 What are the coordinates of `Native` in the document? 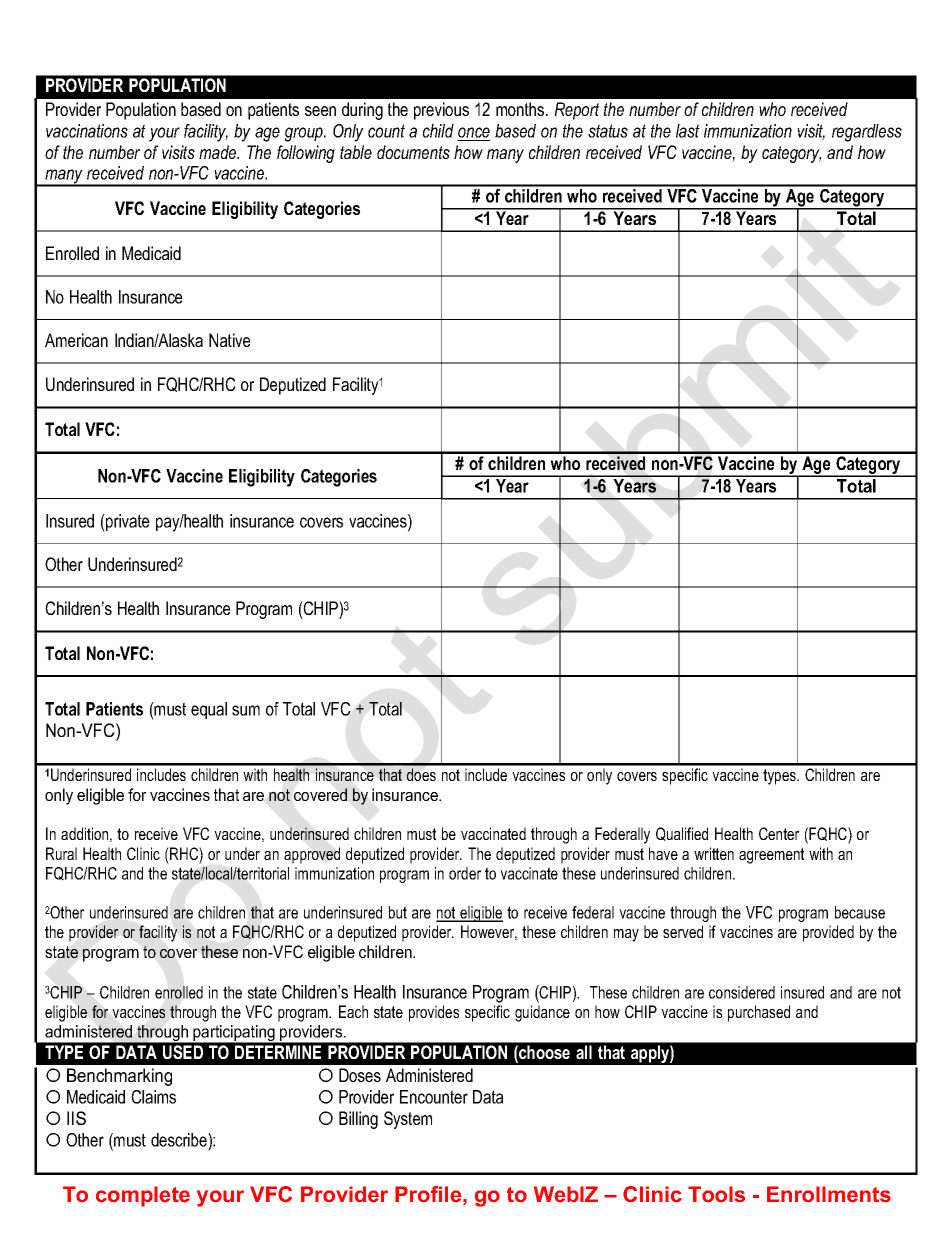 It's located at (230, 340).
